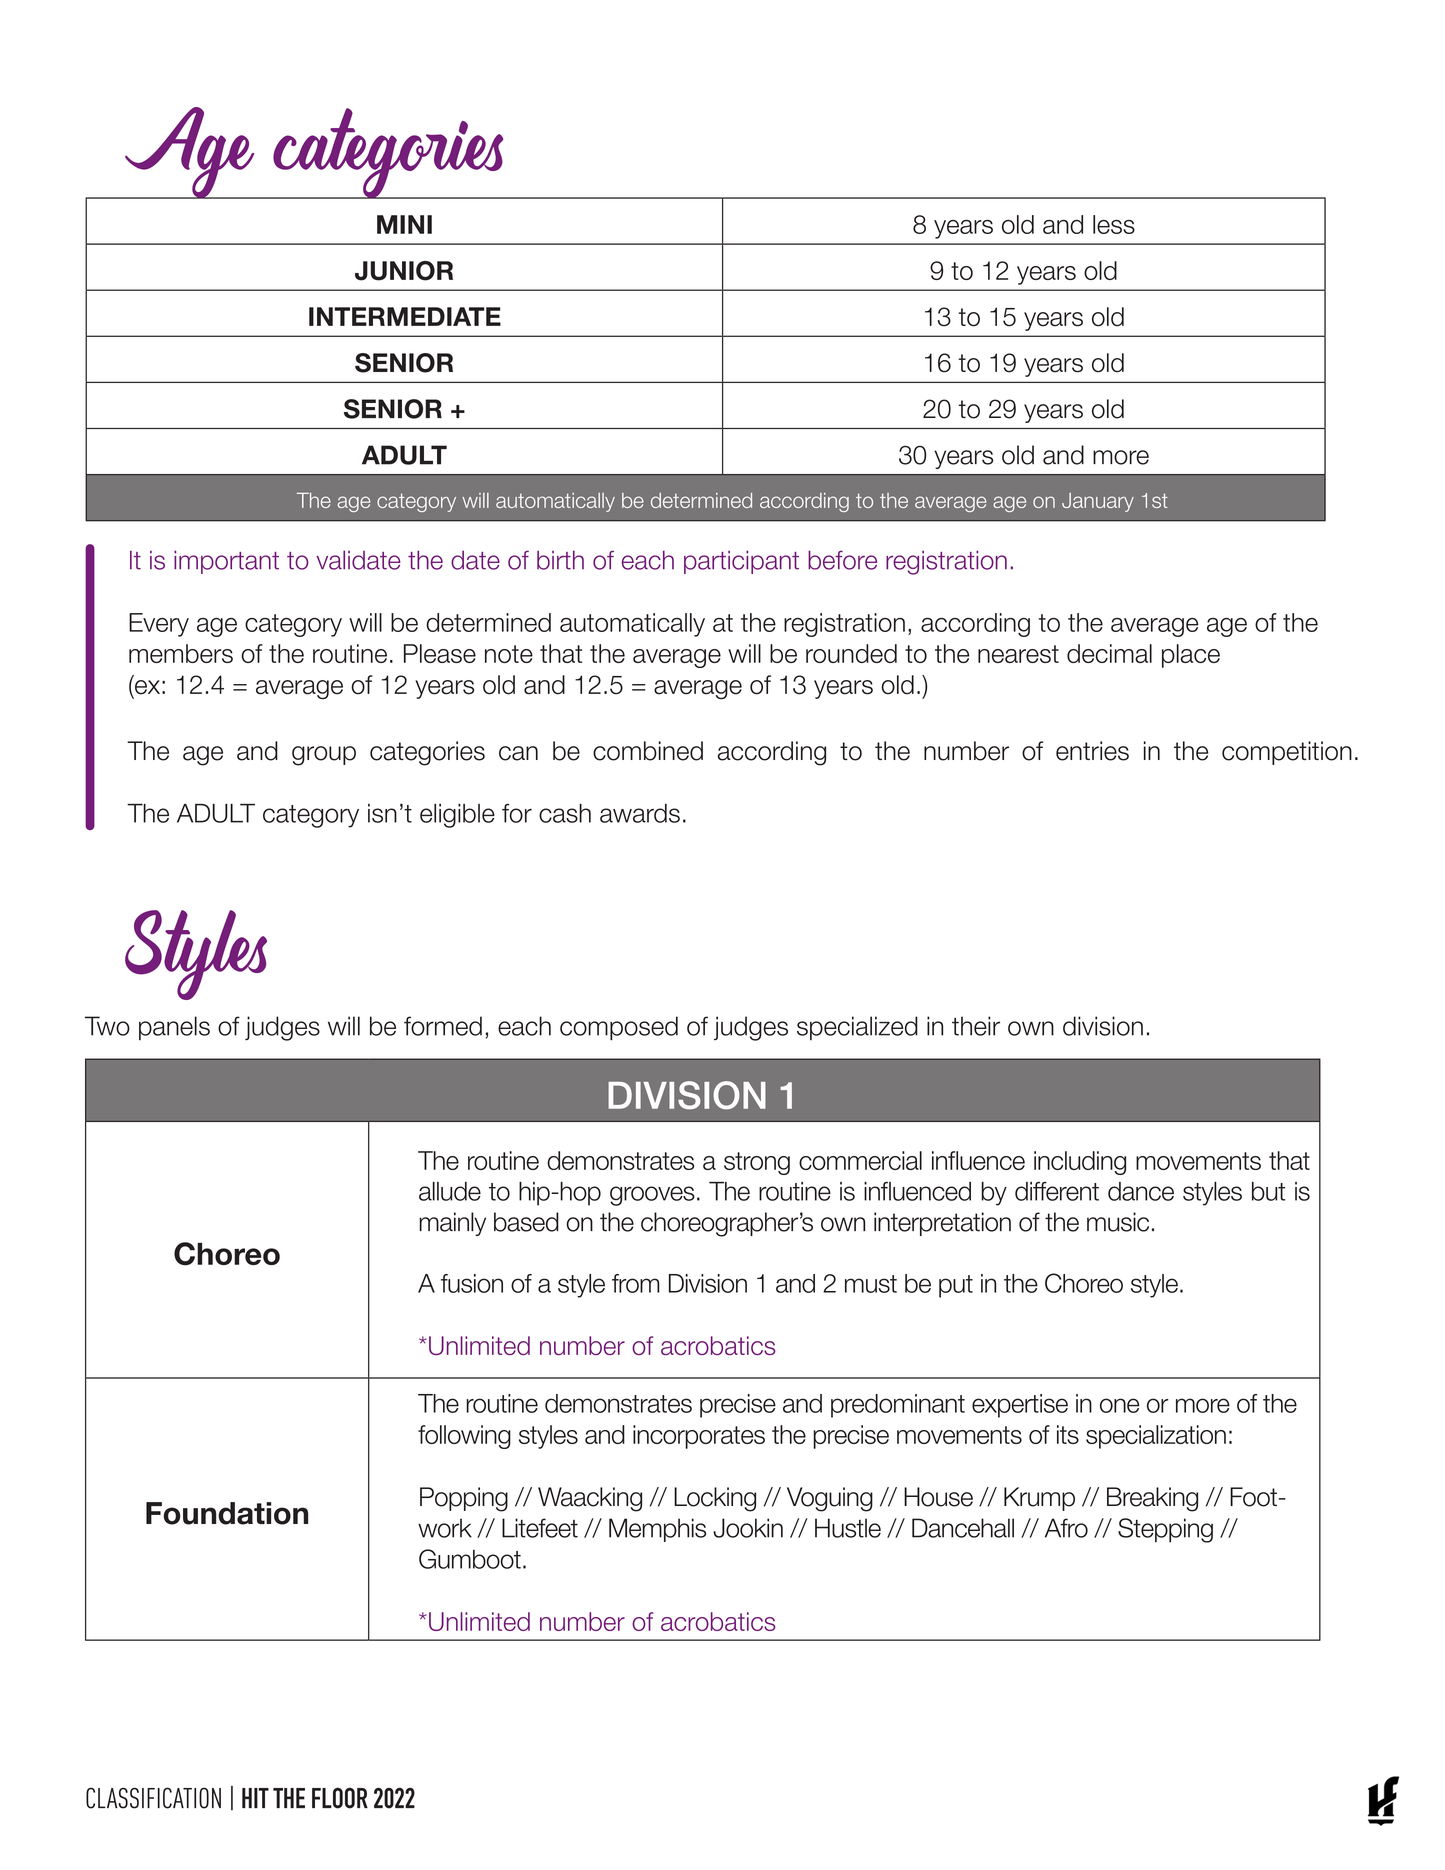 This page has height=1870, width=1445. I want to click on INTERMEDIATE, so click(405, 316).
